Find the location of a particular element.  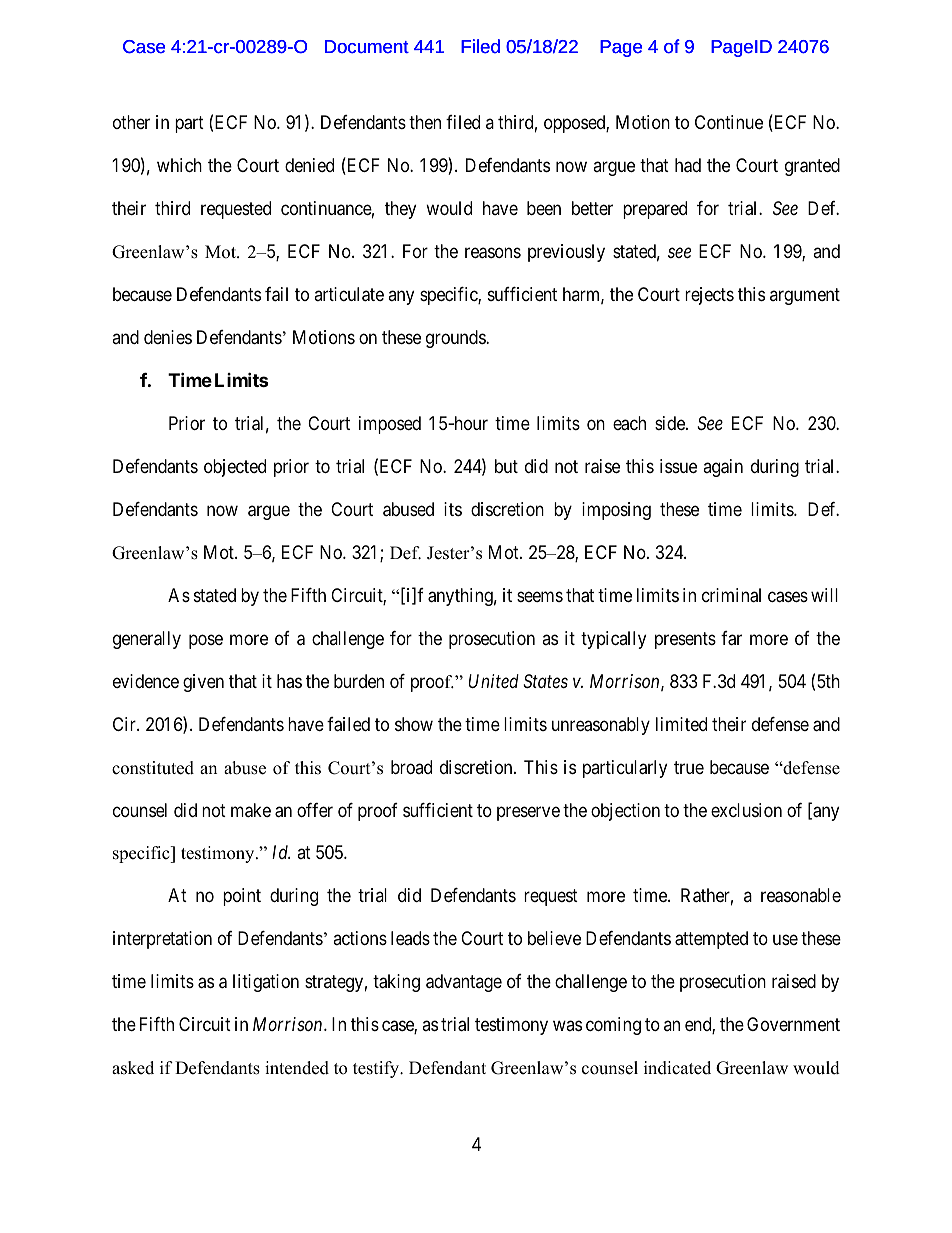

then is located at coordinates (425, 122).
